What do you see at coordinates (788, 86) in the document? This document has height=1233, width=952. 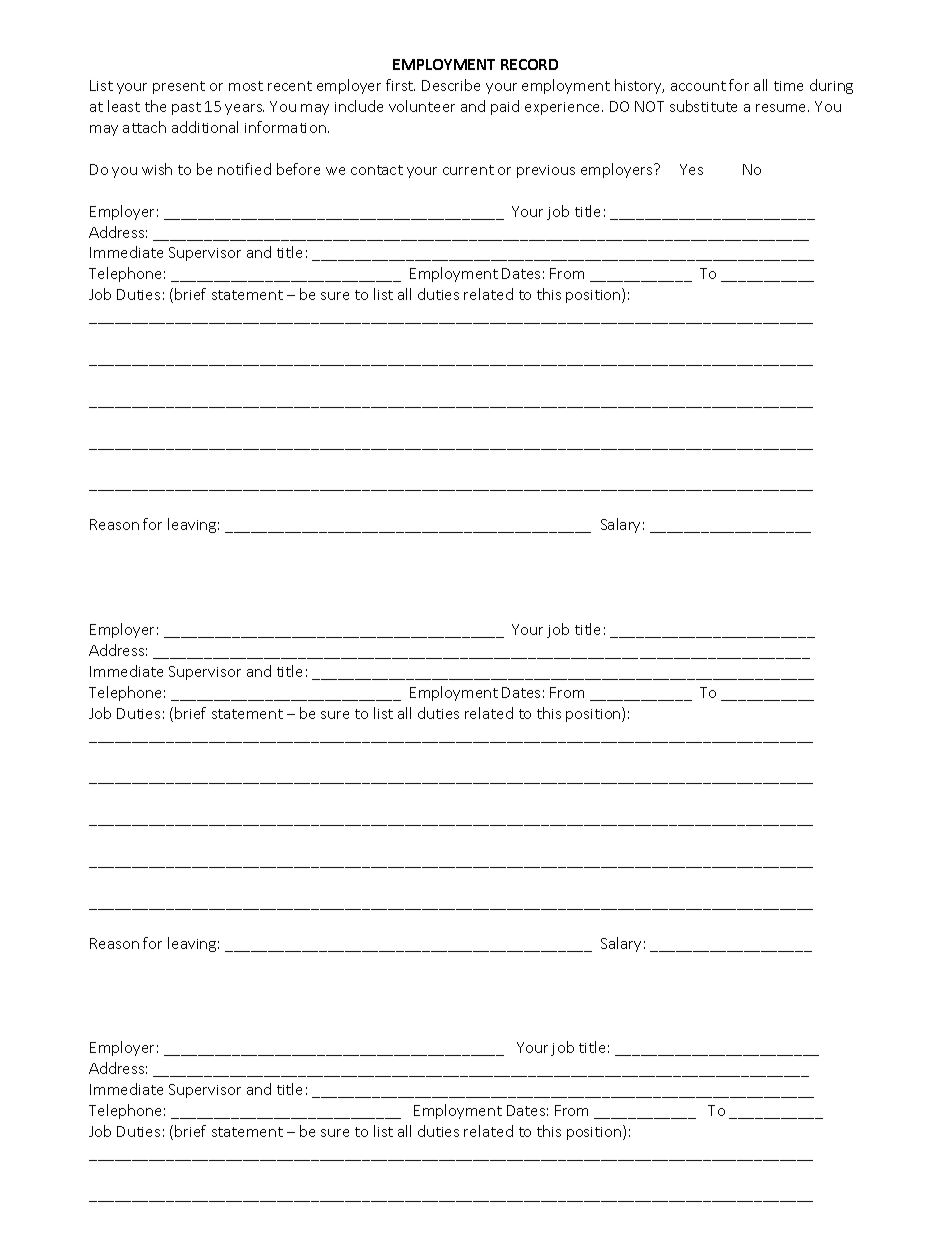 I see `time` at bounding box center [788, 86].
